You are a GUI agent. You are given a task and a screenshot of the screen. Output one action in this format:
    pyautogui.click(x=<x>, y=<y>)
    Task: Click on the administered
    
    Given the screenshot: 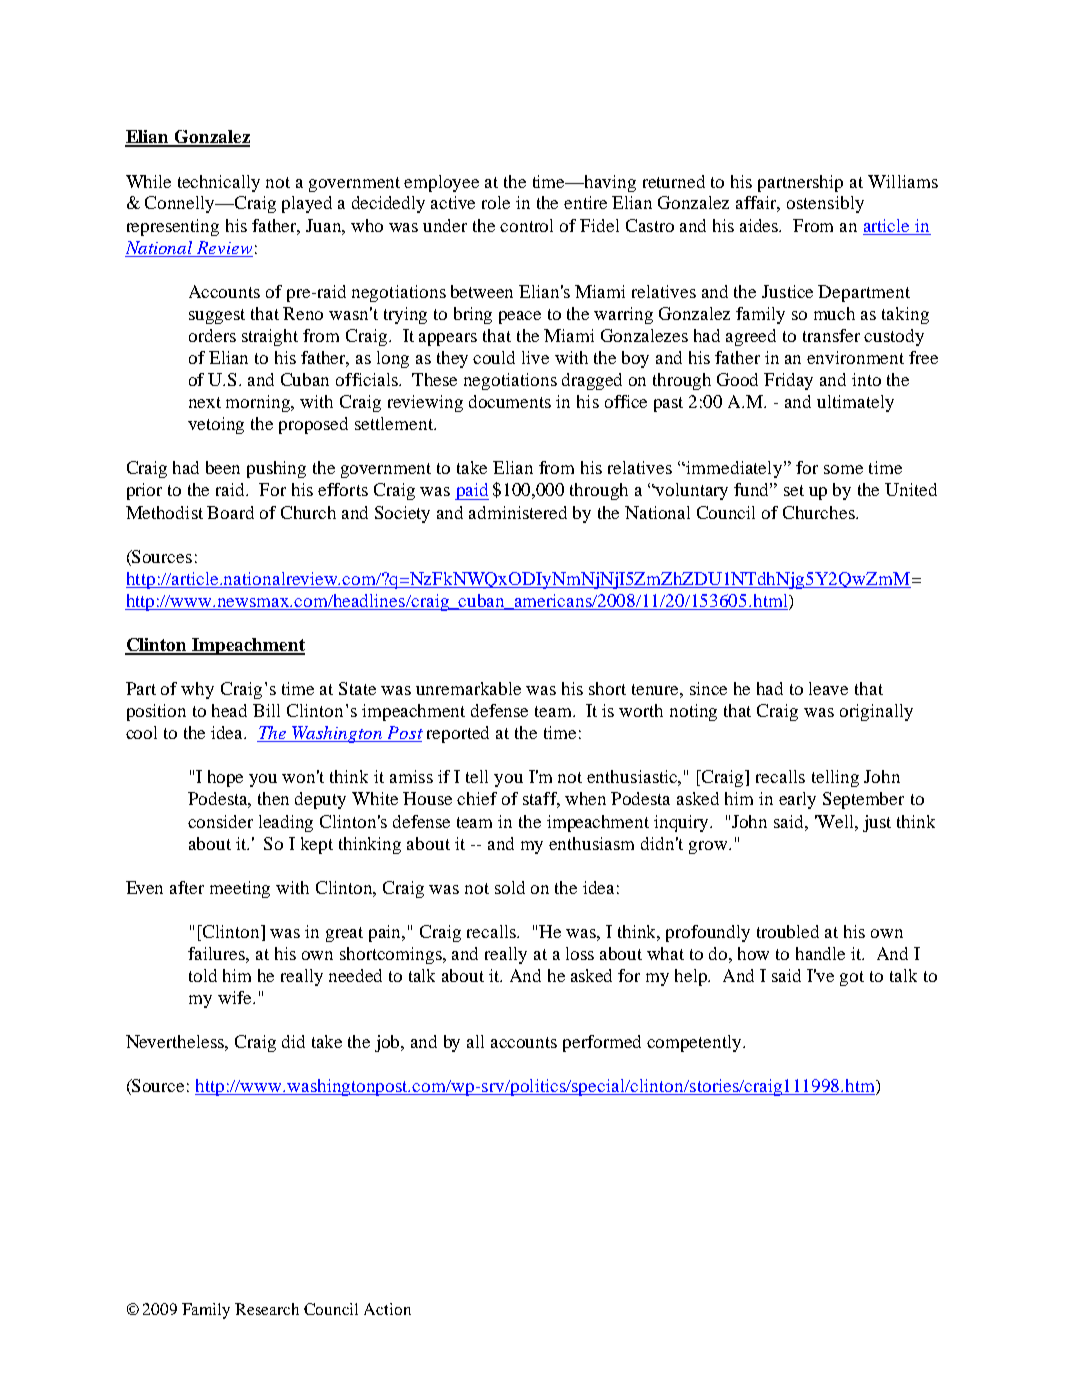 What is the action you would take?
    pyautogui.click(x=518, y=512)
